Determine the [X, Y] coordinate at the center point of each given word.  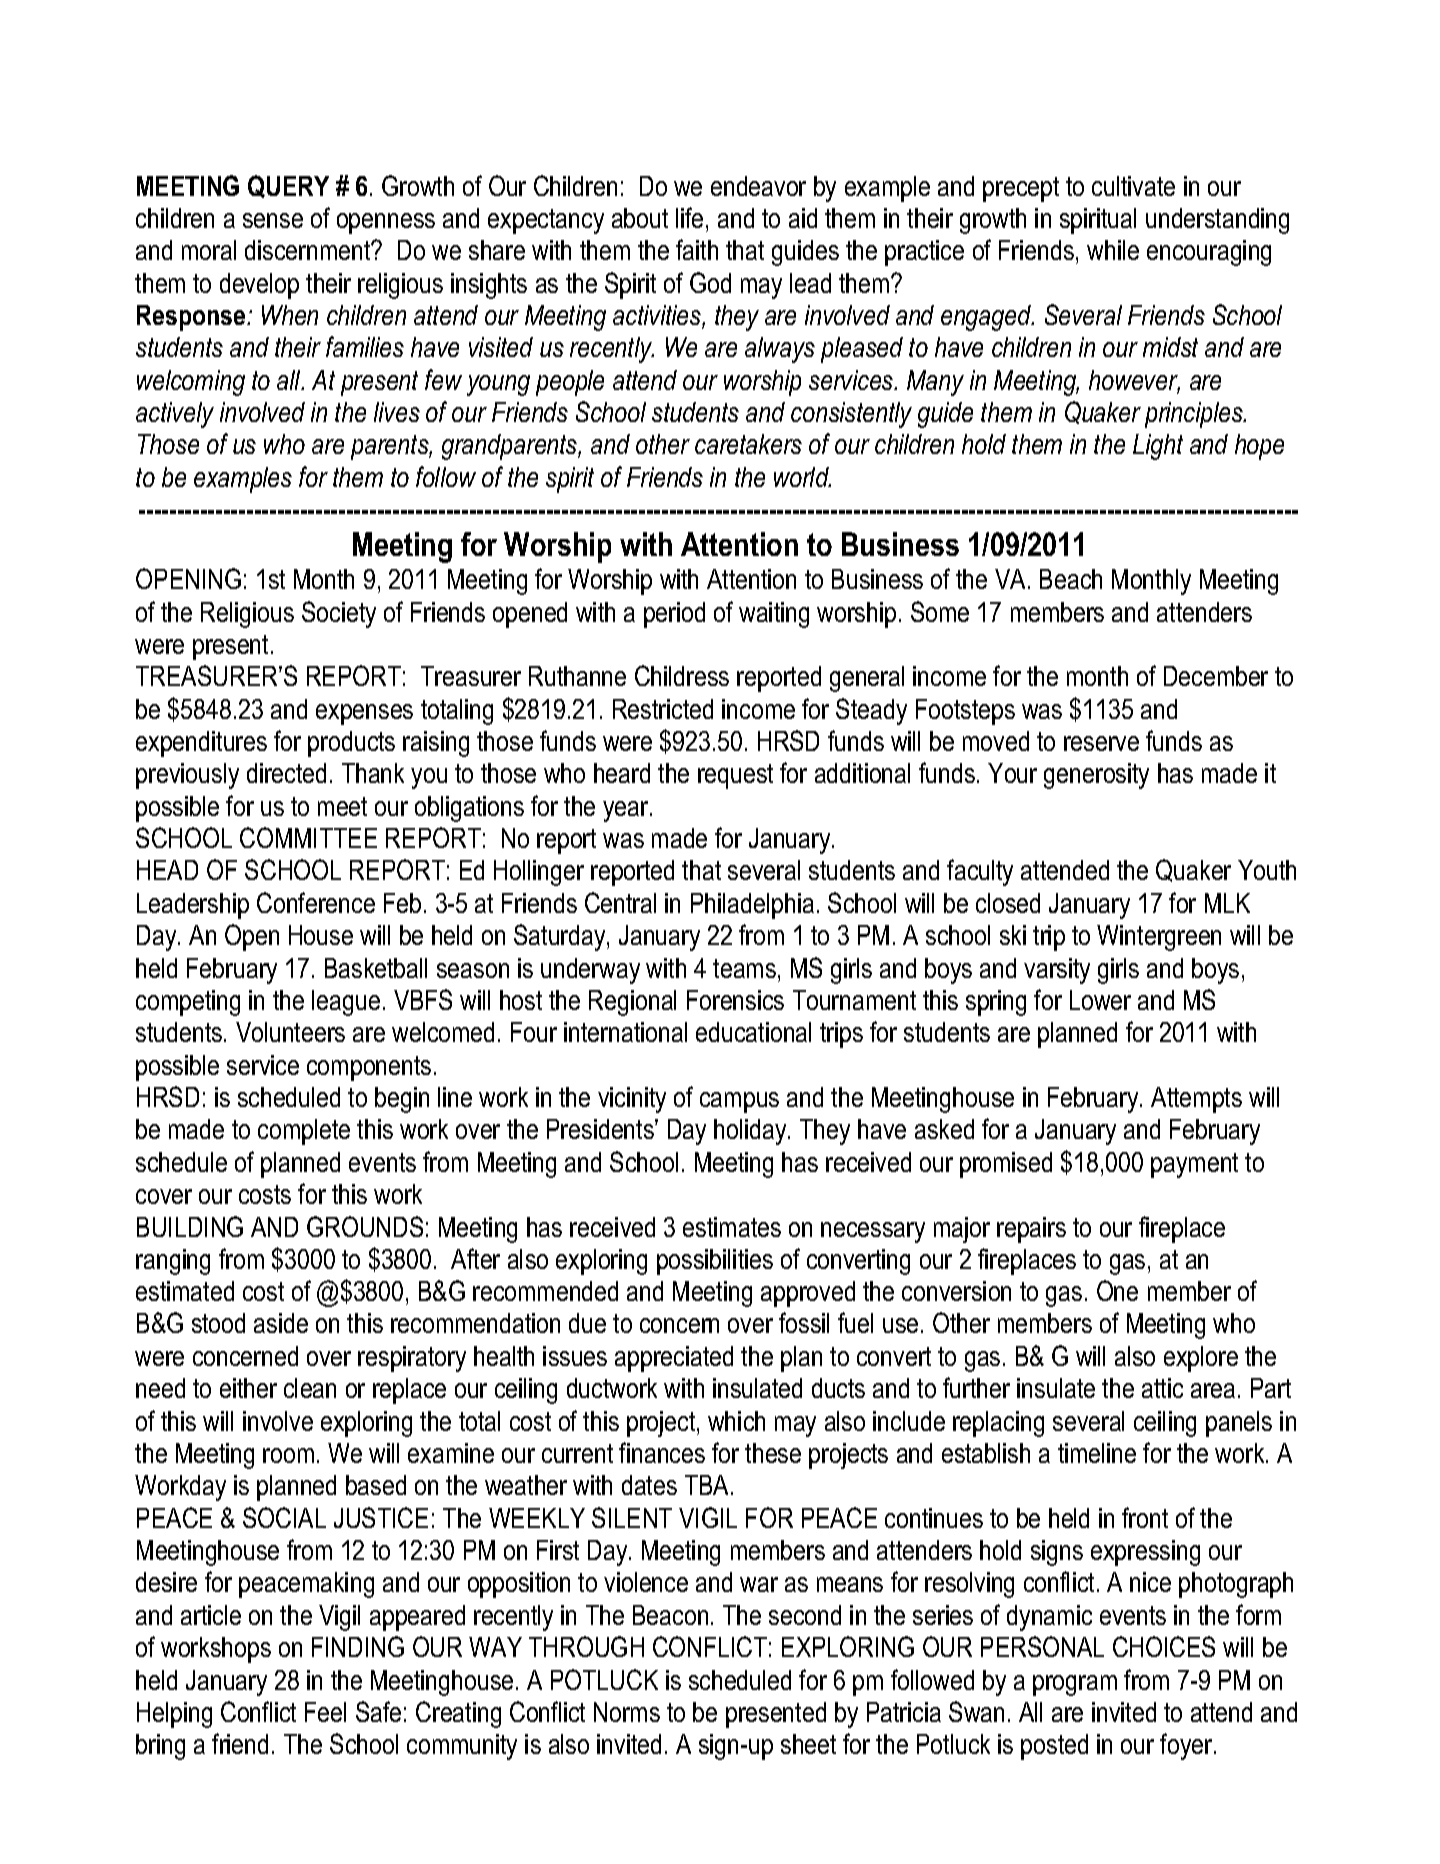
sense [273, 220]
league [346, 1003]
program [1075, 1685]
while [1113, 250]
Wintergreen [1159, 938]
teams [744, 968]
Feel [325, 1712]
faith [697, 249]
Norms [627, 1712]
